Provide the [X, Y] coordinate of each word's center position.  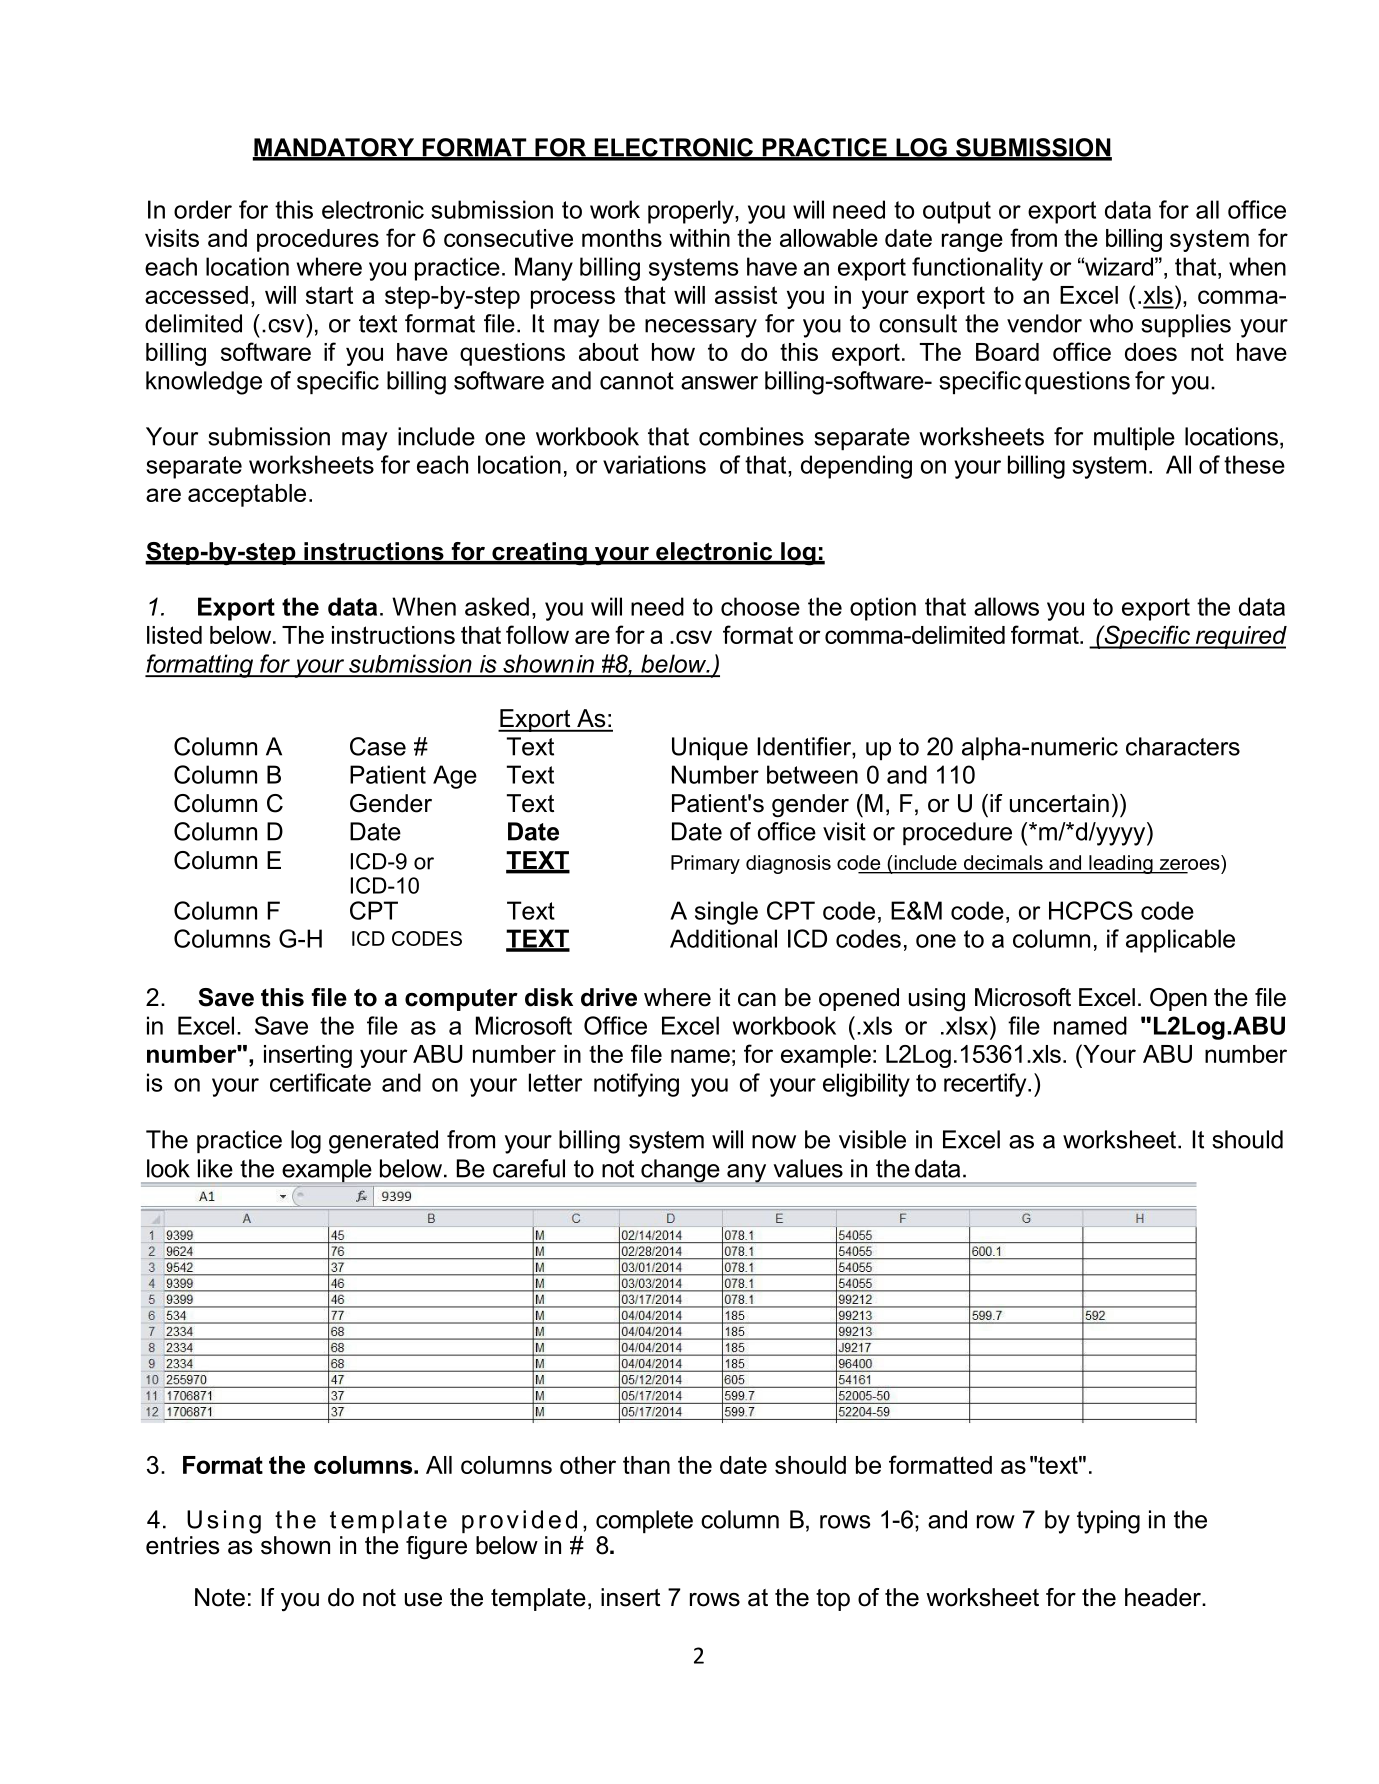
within [699, 238]
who [1111, 323]
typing [1108, 1522]
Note [220, 1597]
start [329, 295]
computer [461, 1000]
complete [644, 1521]
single [726, 913]
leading [1121, 864]
